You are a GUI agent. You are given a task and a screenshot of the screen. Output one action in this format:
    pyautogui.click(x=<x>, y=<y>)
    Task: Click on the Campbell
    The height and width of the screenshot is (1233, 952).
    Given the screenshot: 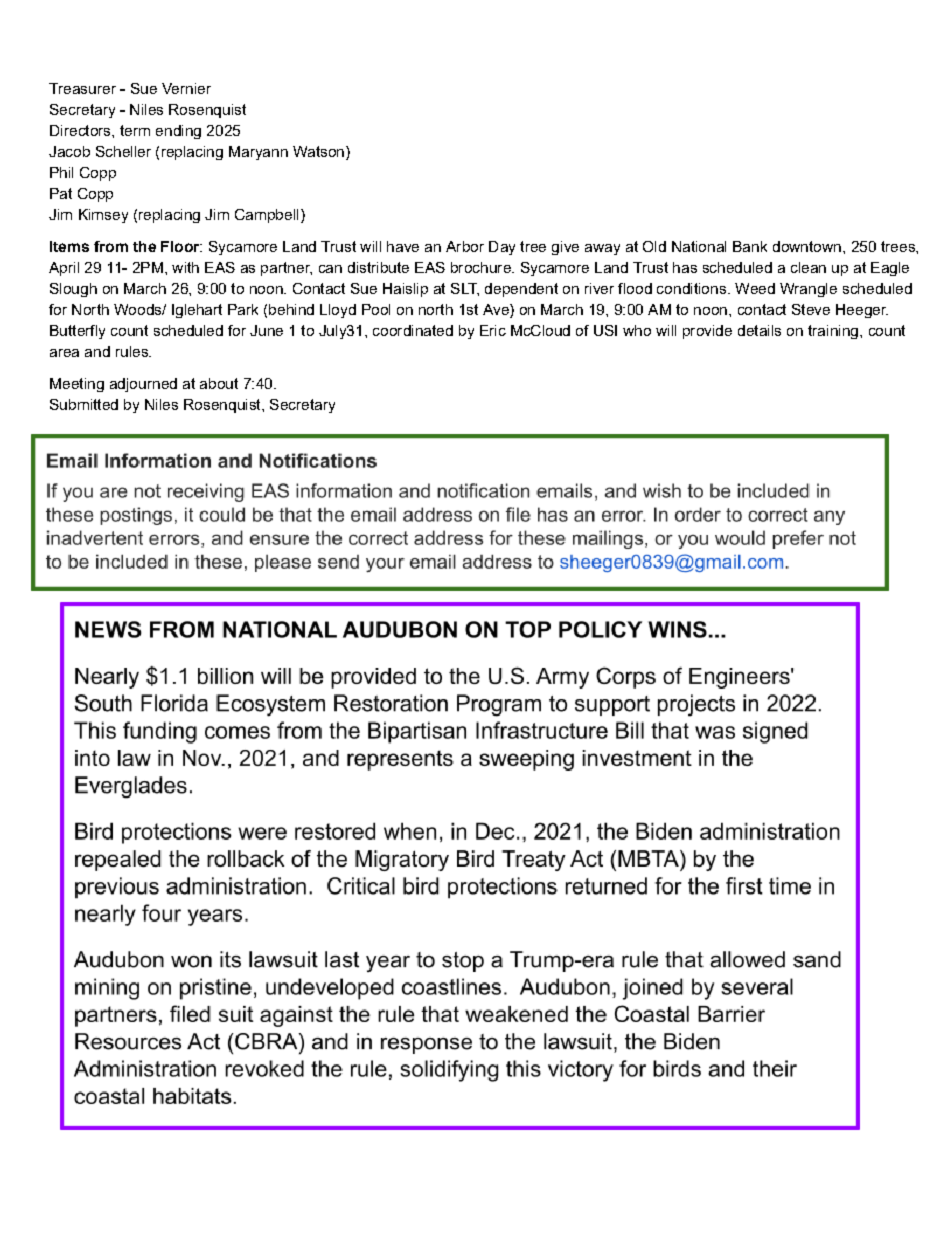 What is the action you would take?
    pyautogui.click(x=266, y=216)
